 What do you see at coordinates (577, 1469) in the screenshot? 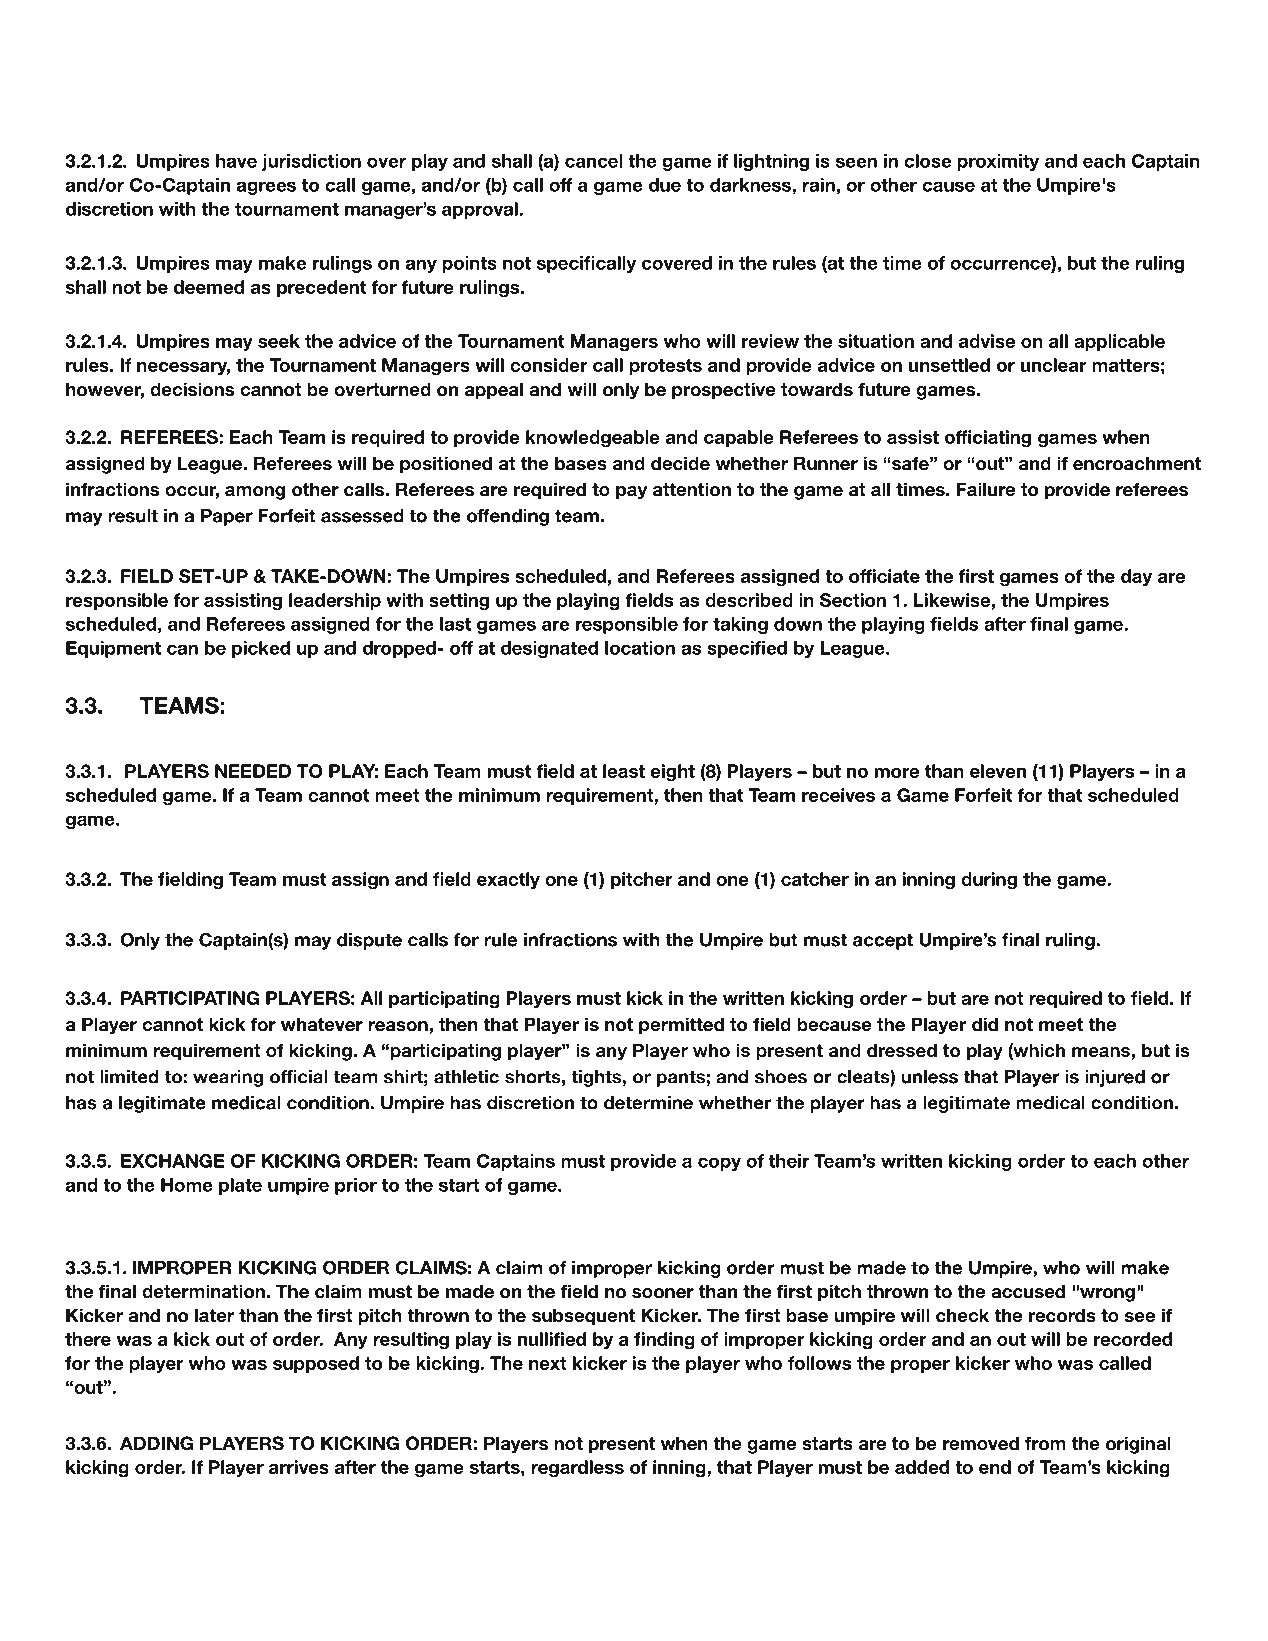
I see `regardless` at bounding box center [577, 1469].
